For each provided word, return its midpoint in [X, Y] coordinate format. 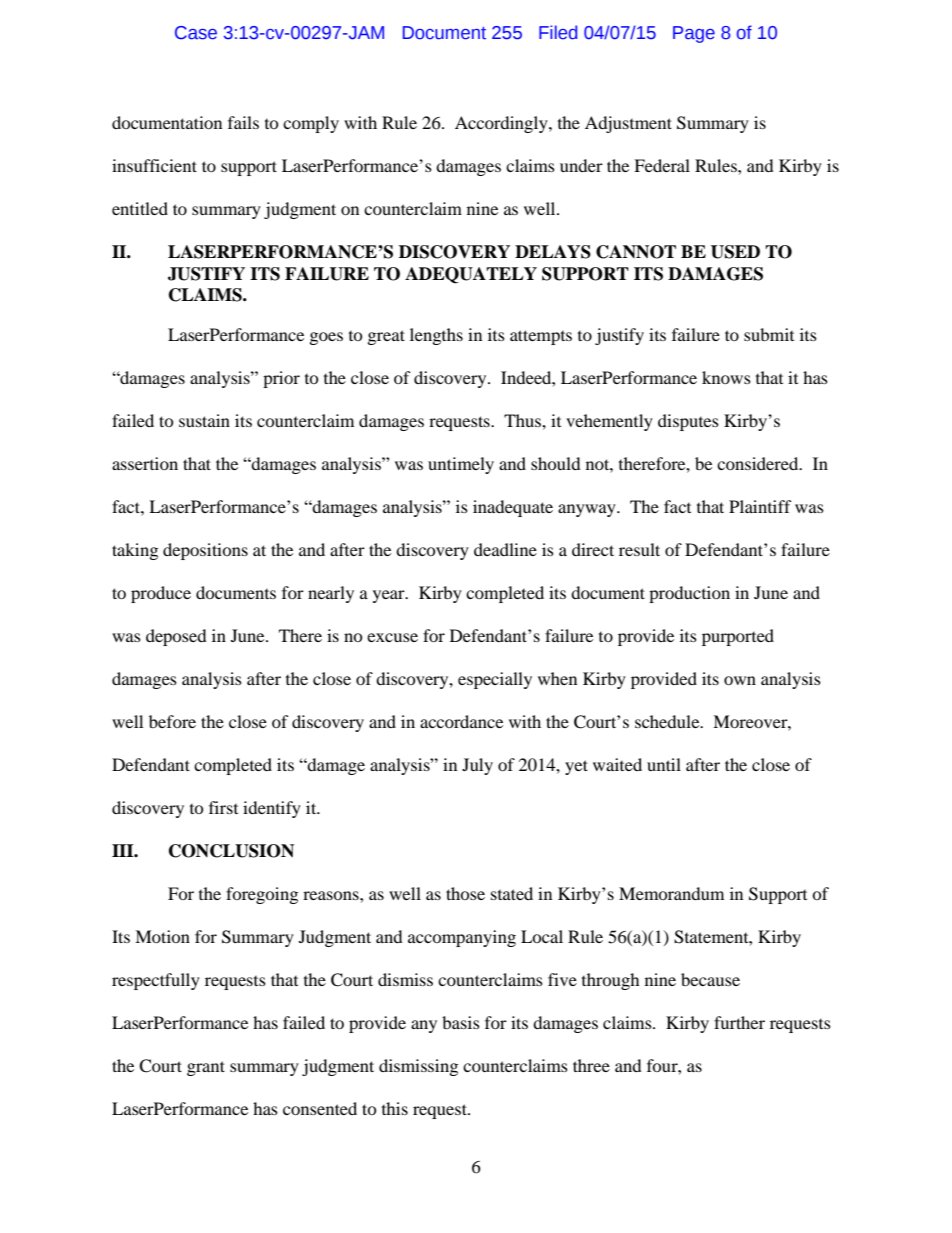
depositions [205, 551]
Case [196, 33]
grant [206, 1068]
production [689, 594]
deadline [505, 549]
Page [694, 34]
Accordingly [502, 124]
